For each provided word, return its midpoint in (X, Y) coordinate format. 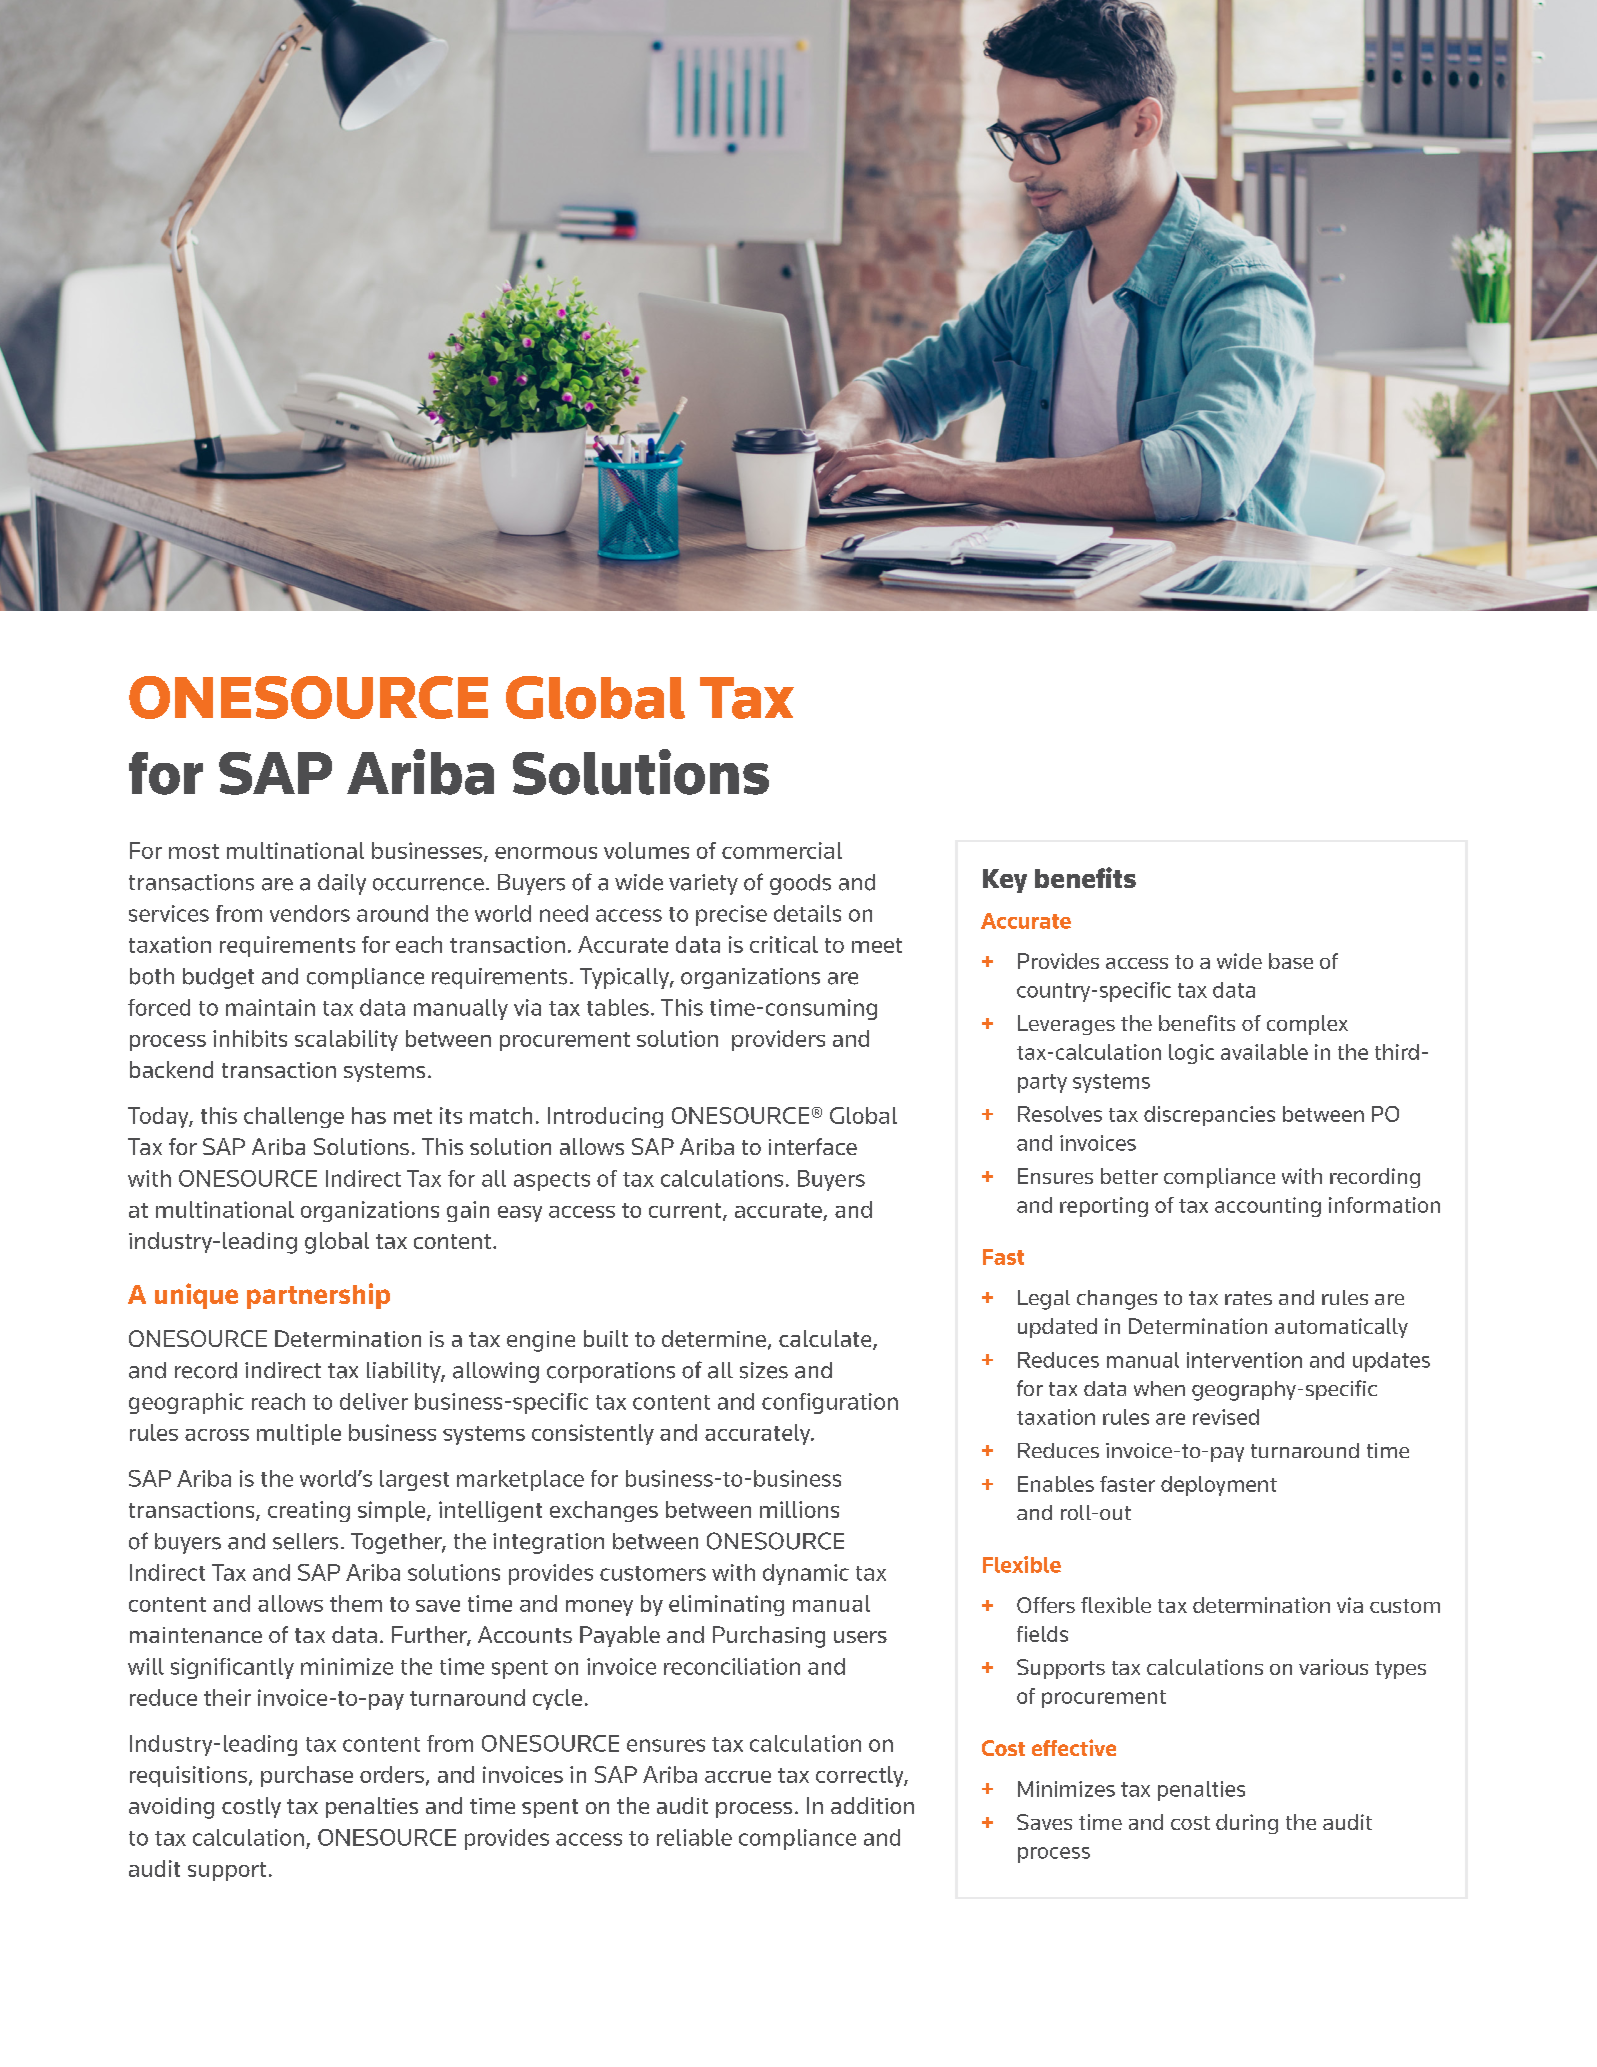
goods (800, 884)
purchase (307, 1776)
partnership (318, 1296)
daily (342, 884)
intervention (1244, 1360)
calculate (826, 1340)
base (1291, 961)
